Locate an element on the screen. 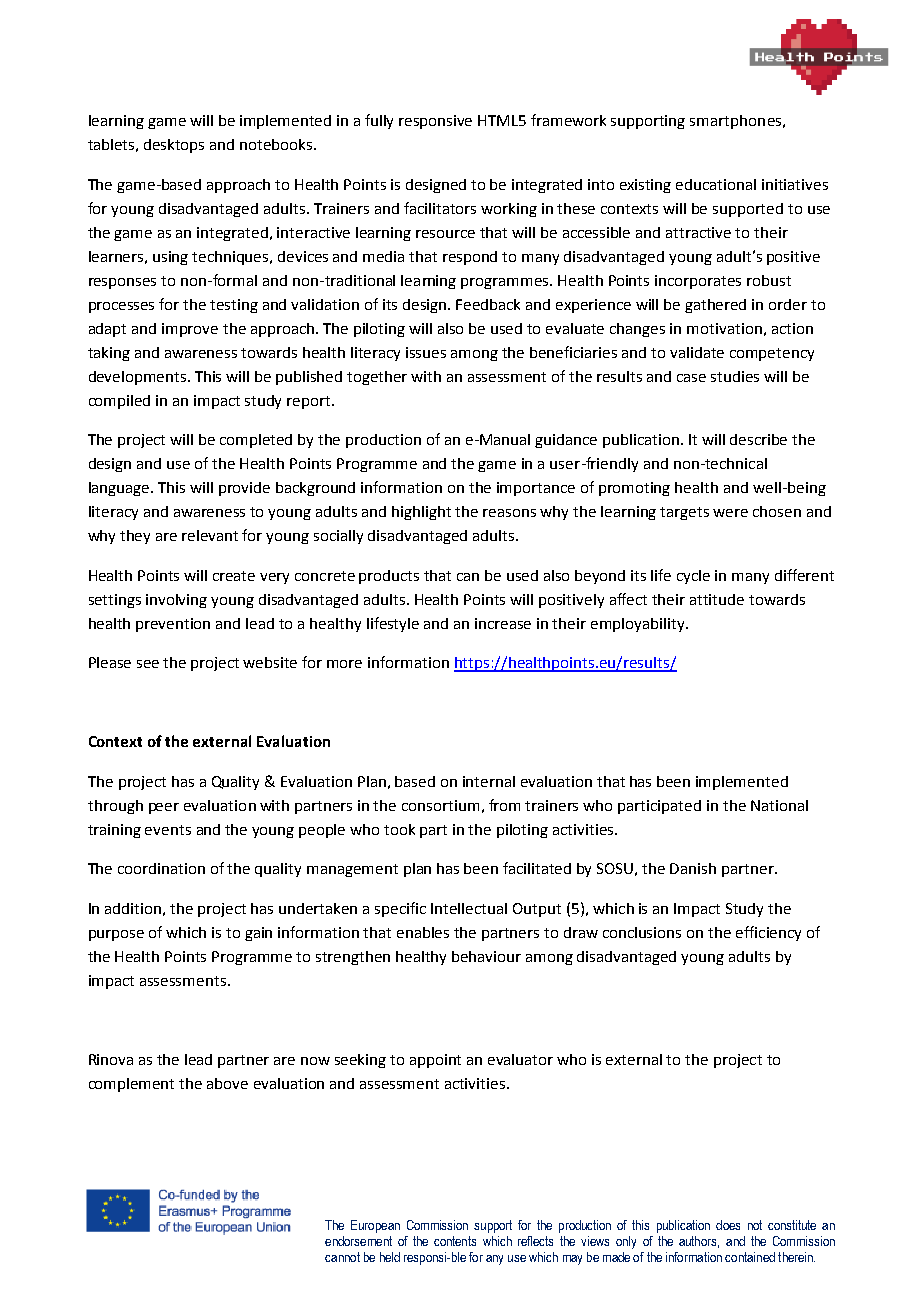 The width and height of the screenshot is (924, 1308). desktops is located at coordinates (174, 146).
